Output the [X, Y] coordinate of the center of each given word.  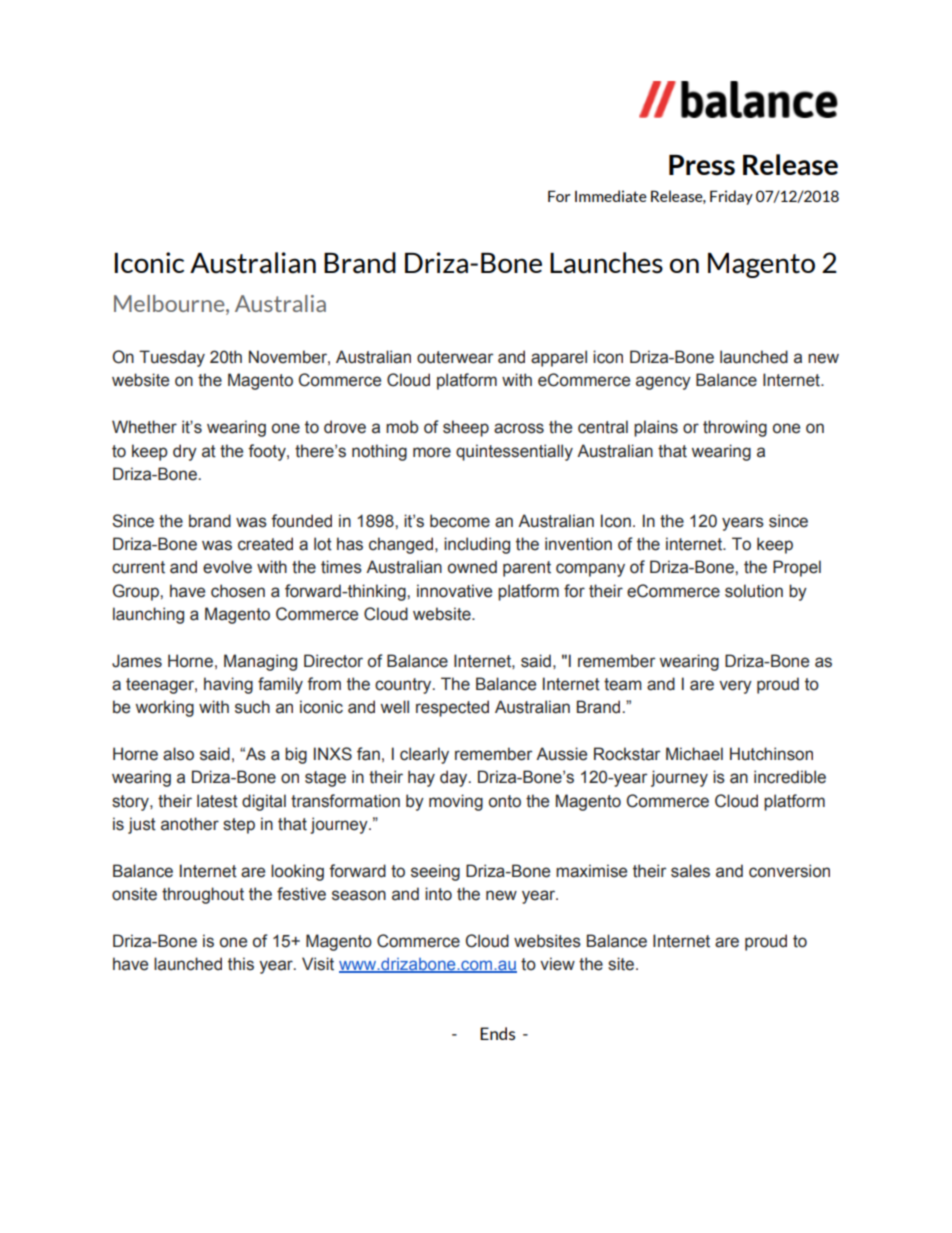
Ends [497, 1033]
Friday [731, 197]
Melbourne [170, 303]
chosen [238, 591]
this [241, 964]
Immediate [611, 196]
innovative [454, 591]
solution [754, 591]
